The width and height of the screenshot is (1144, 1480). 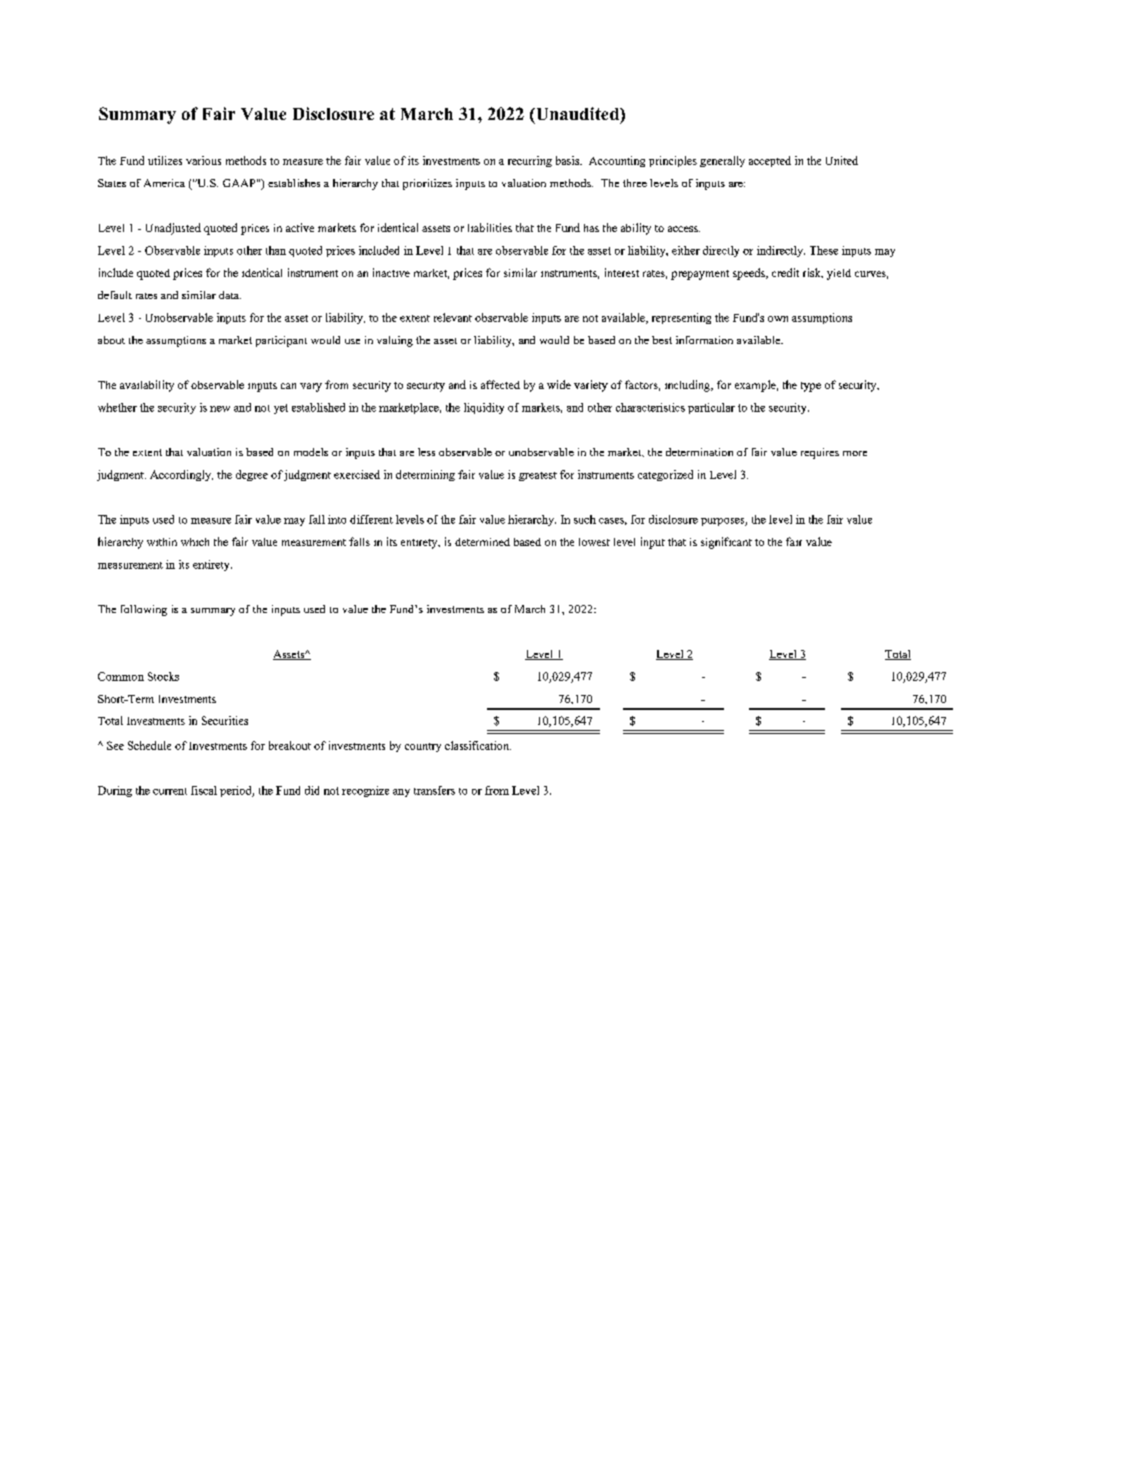 What do you see at coordinates (434, 790) in the screenshot?
I see `transfers` at bounding box center [434, 790].
